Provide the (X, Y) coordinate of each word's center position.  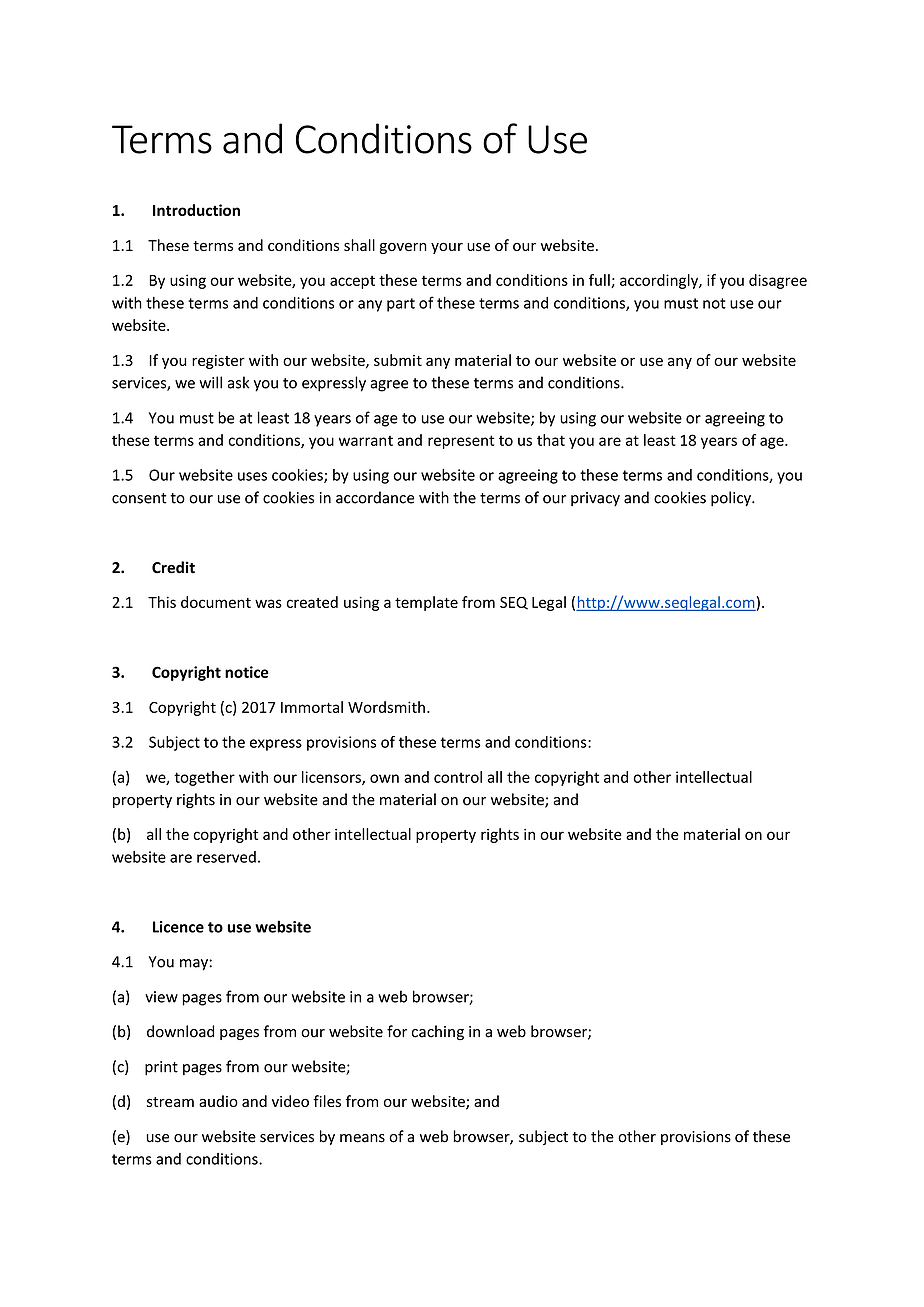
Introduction (196, 210)
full (600, 281)
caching (438, 1032)
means (362, 1138)
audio (218, 1101)
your (447, 248)
